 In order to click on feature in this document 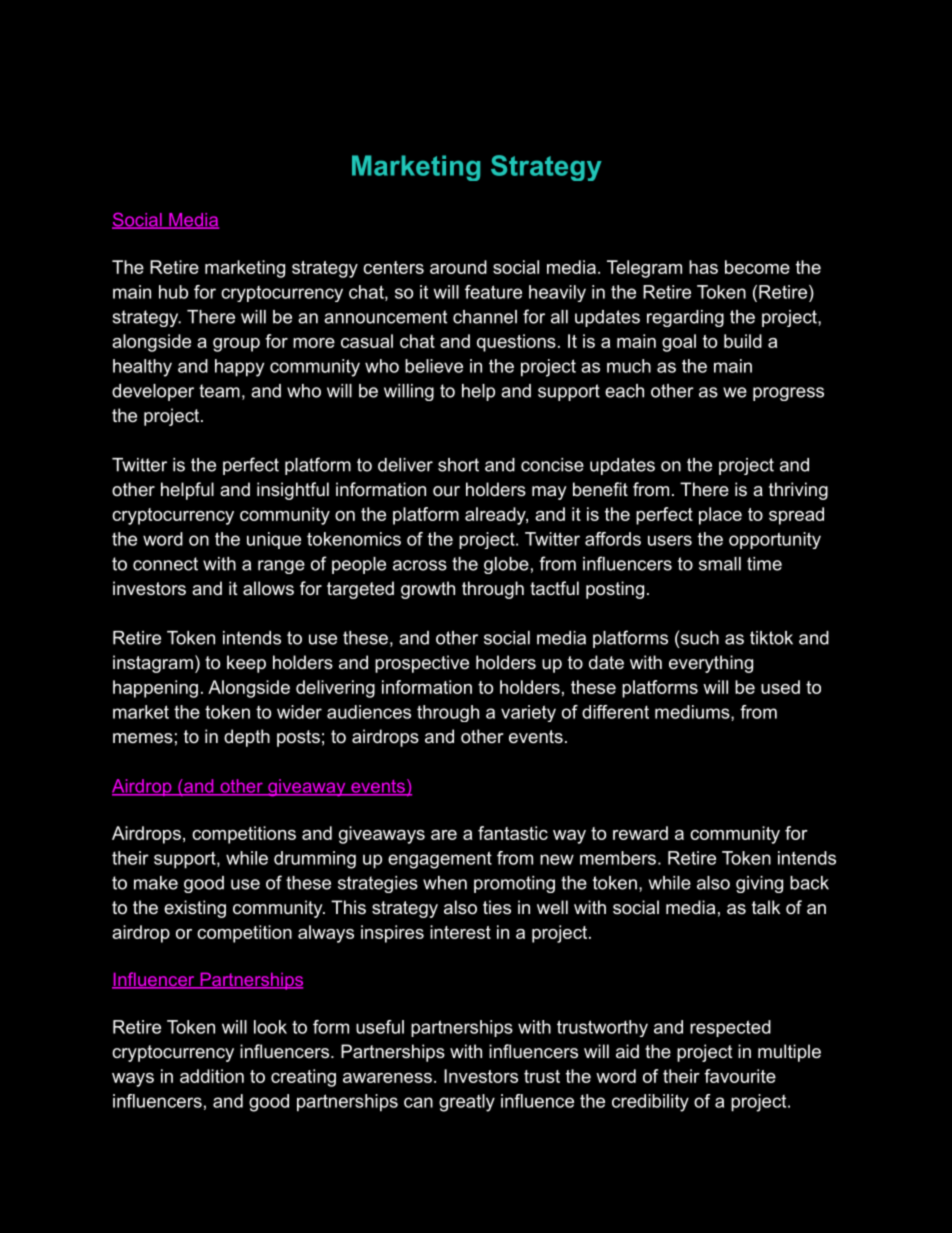, I will do `click(493, 292)`.
